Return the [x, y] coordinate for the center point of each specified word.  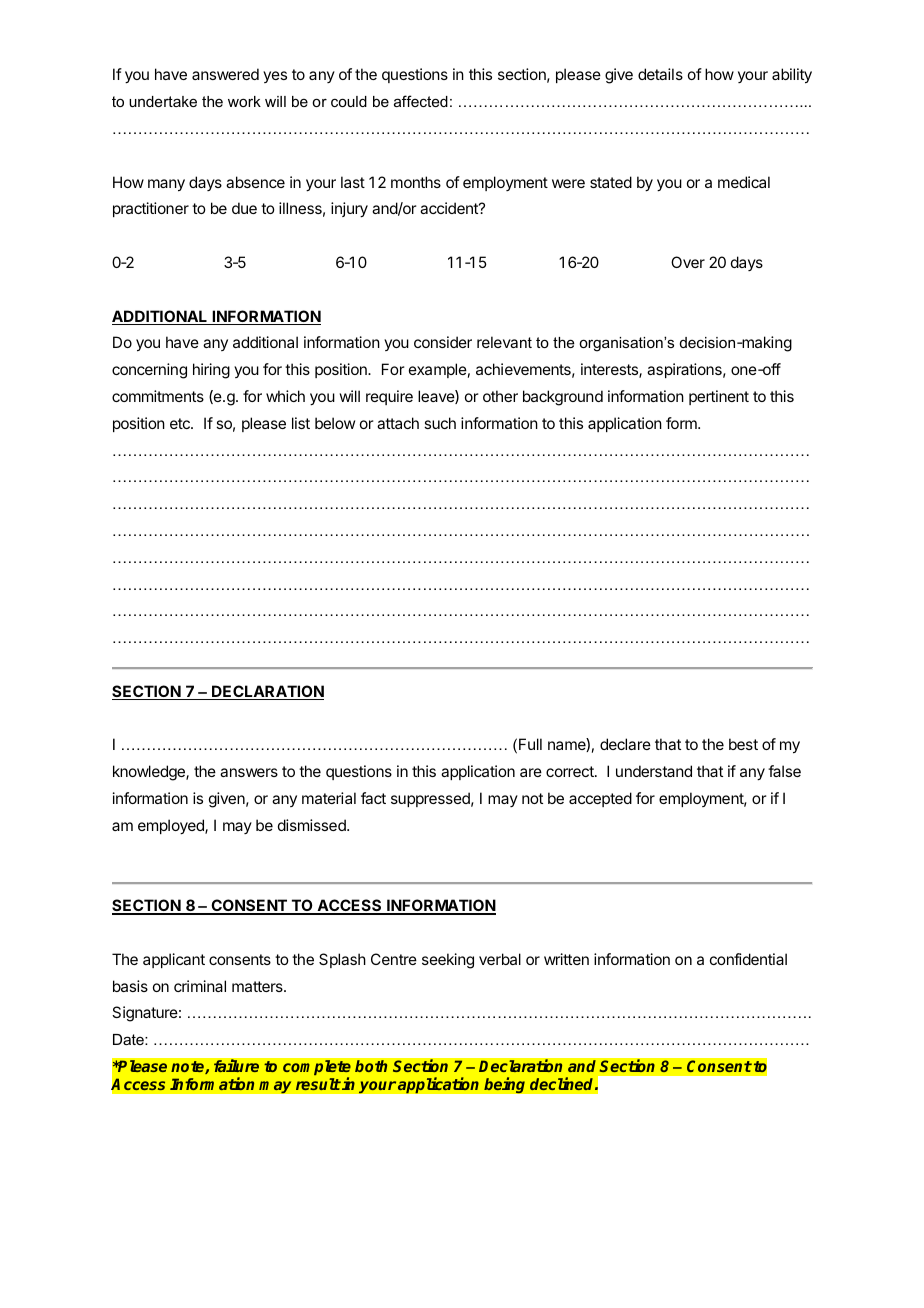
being [504, 1085]
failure [236, 1065]
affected [421, 101]
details [660, 74]
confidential [748, 959]
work [244, 101]
